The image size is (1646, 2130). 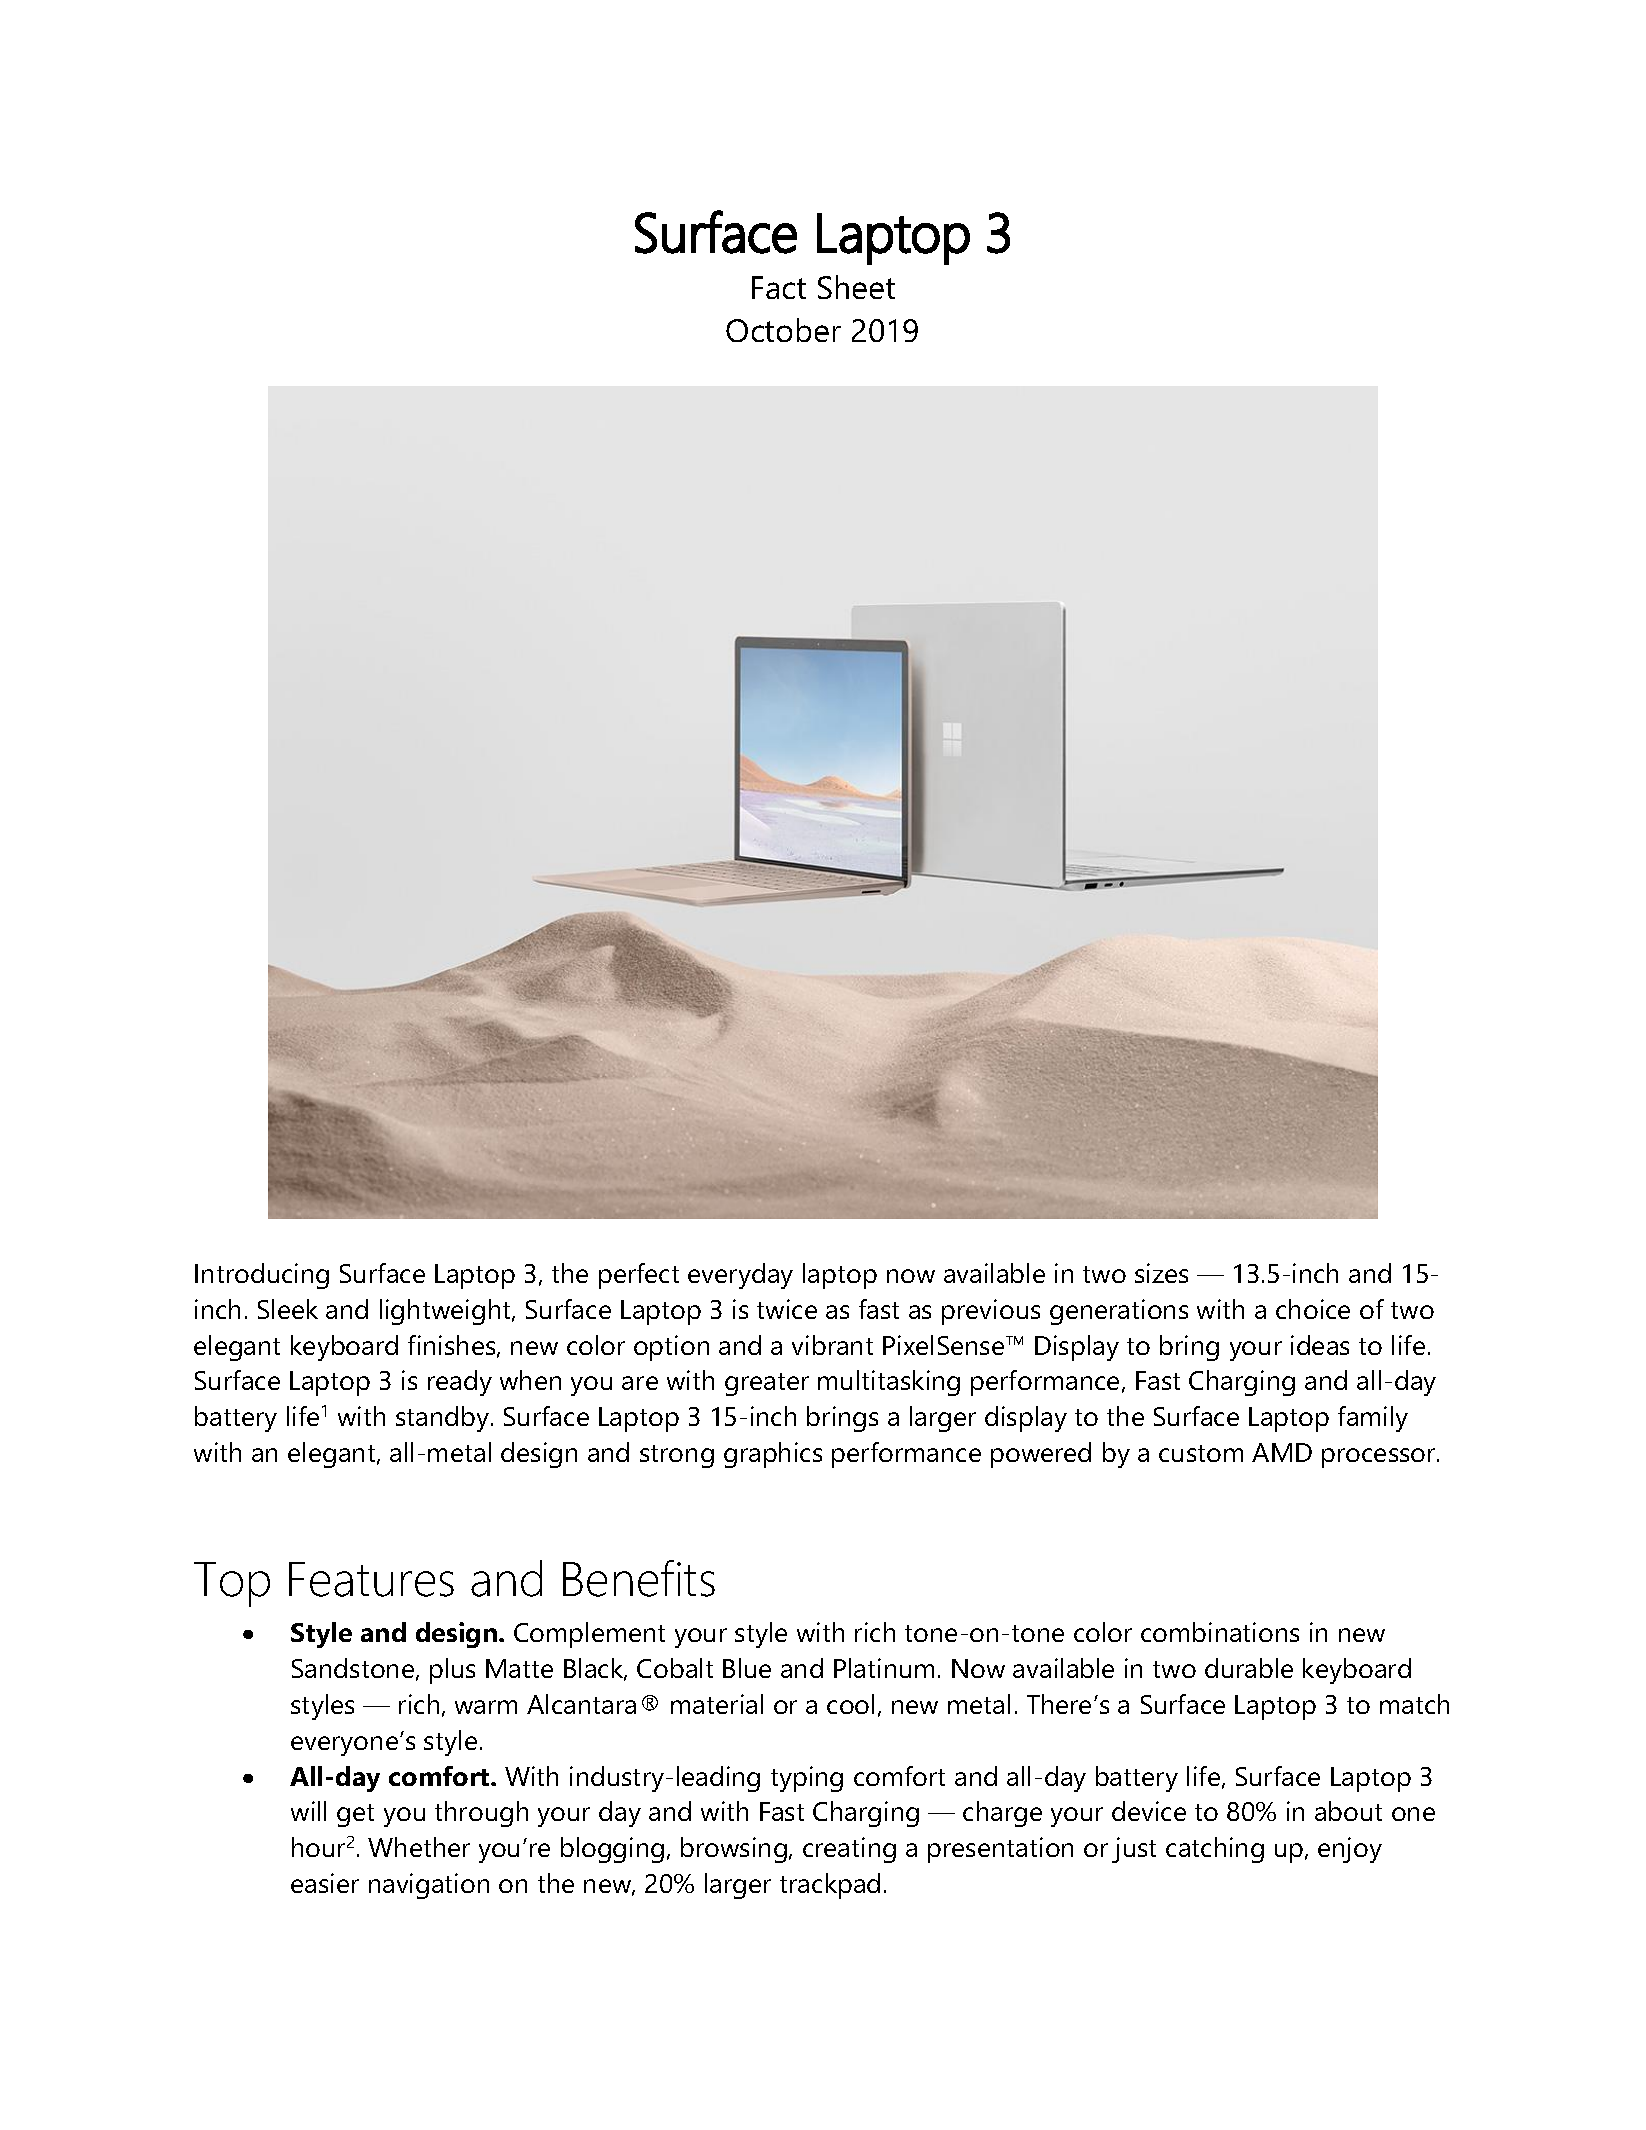 What do you see at coordinates (779, 287) in the image?
I see `Fact` at bounding box center [779, 287].
